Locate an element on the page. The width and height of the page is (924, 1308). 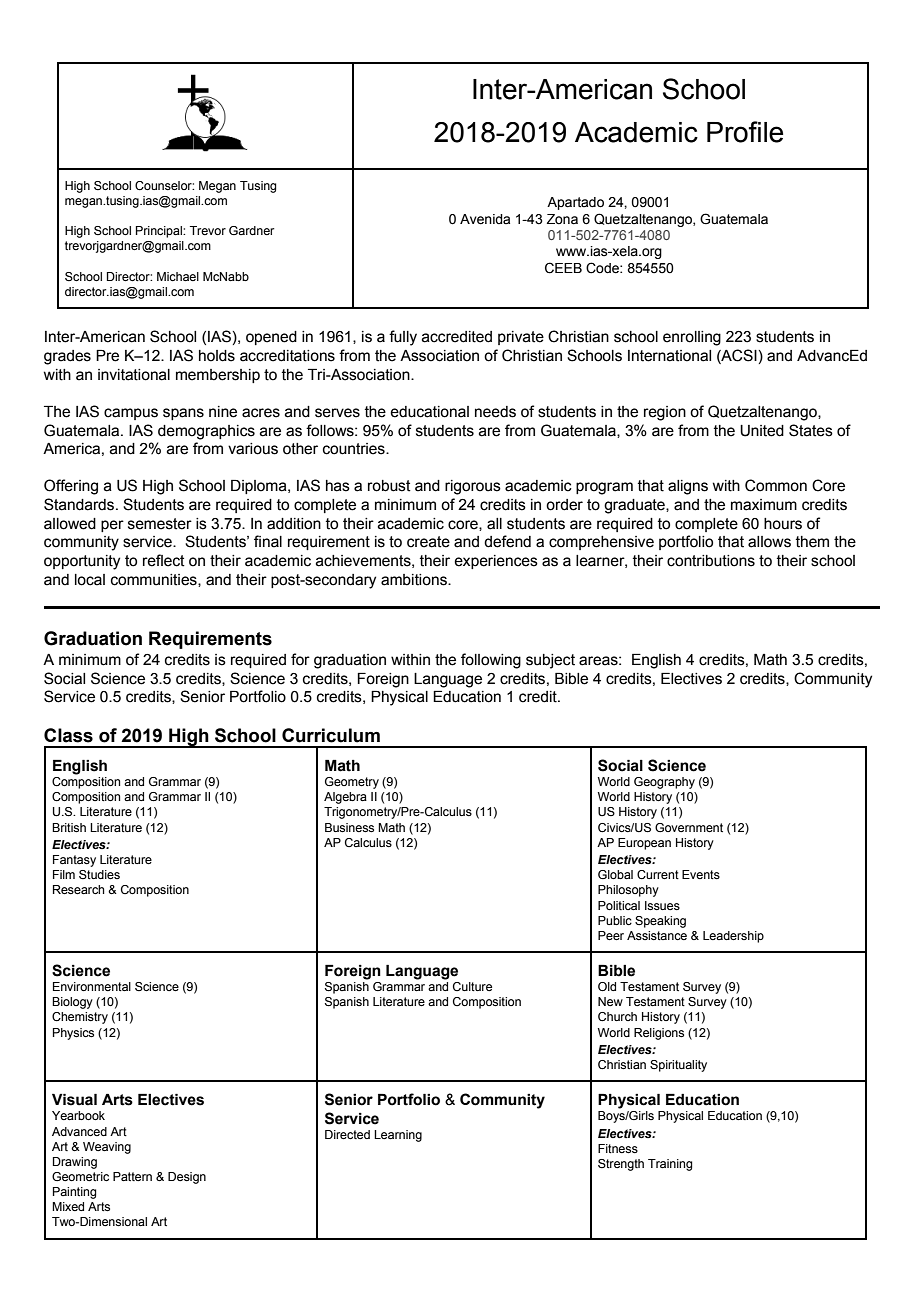
Training is located at coordinates (670, 1165).
